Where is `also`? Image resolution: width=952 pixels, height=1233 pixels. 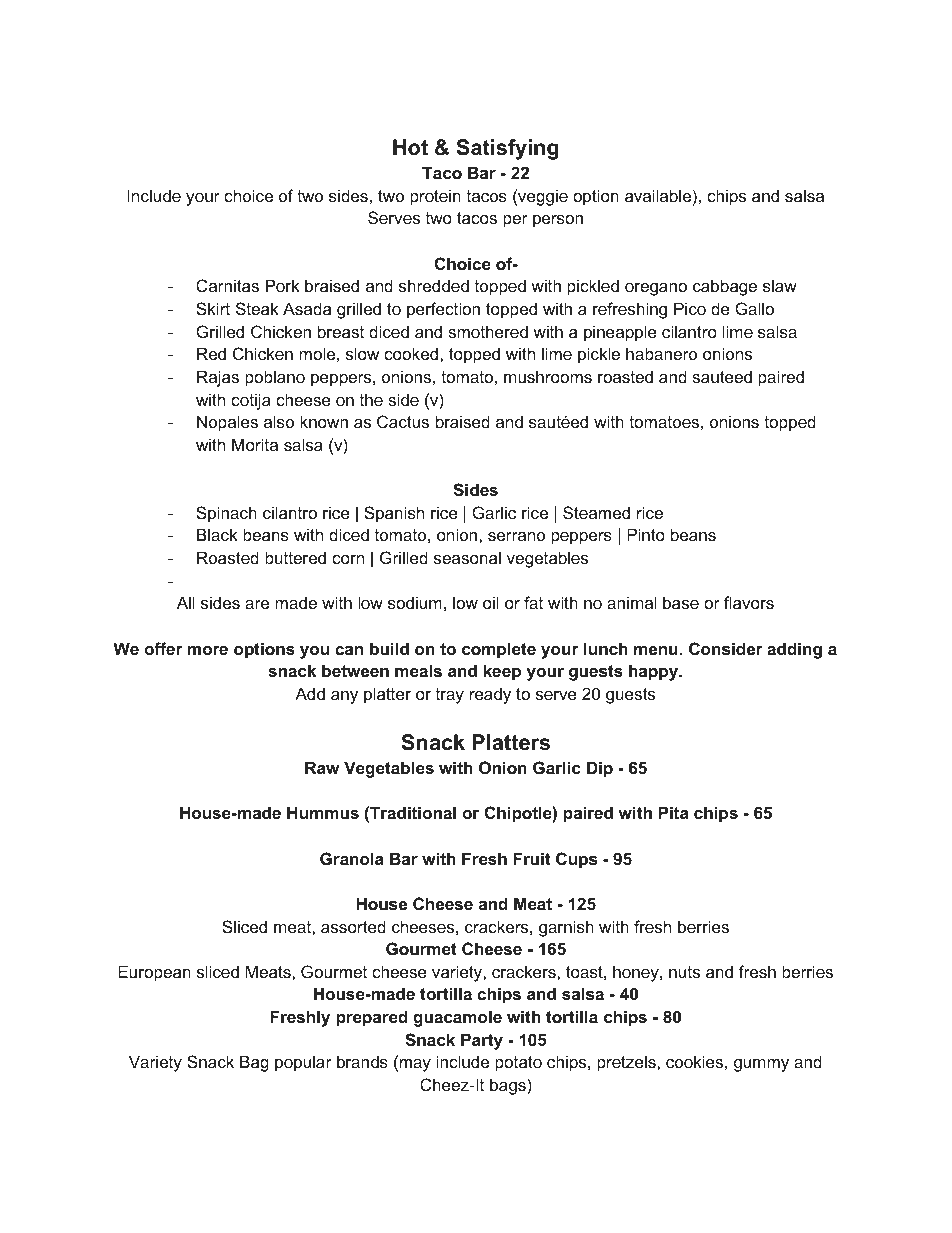 also is located at coordinates (279, 421).
